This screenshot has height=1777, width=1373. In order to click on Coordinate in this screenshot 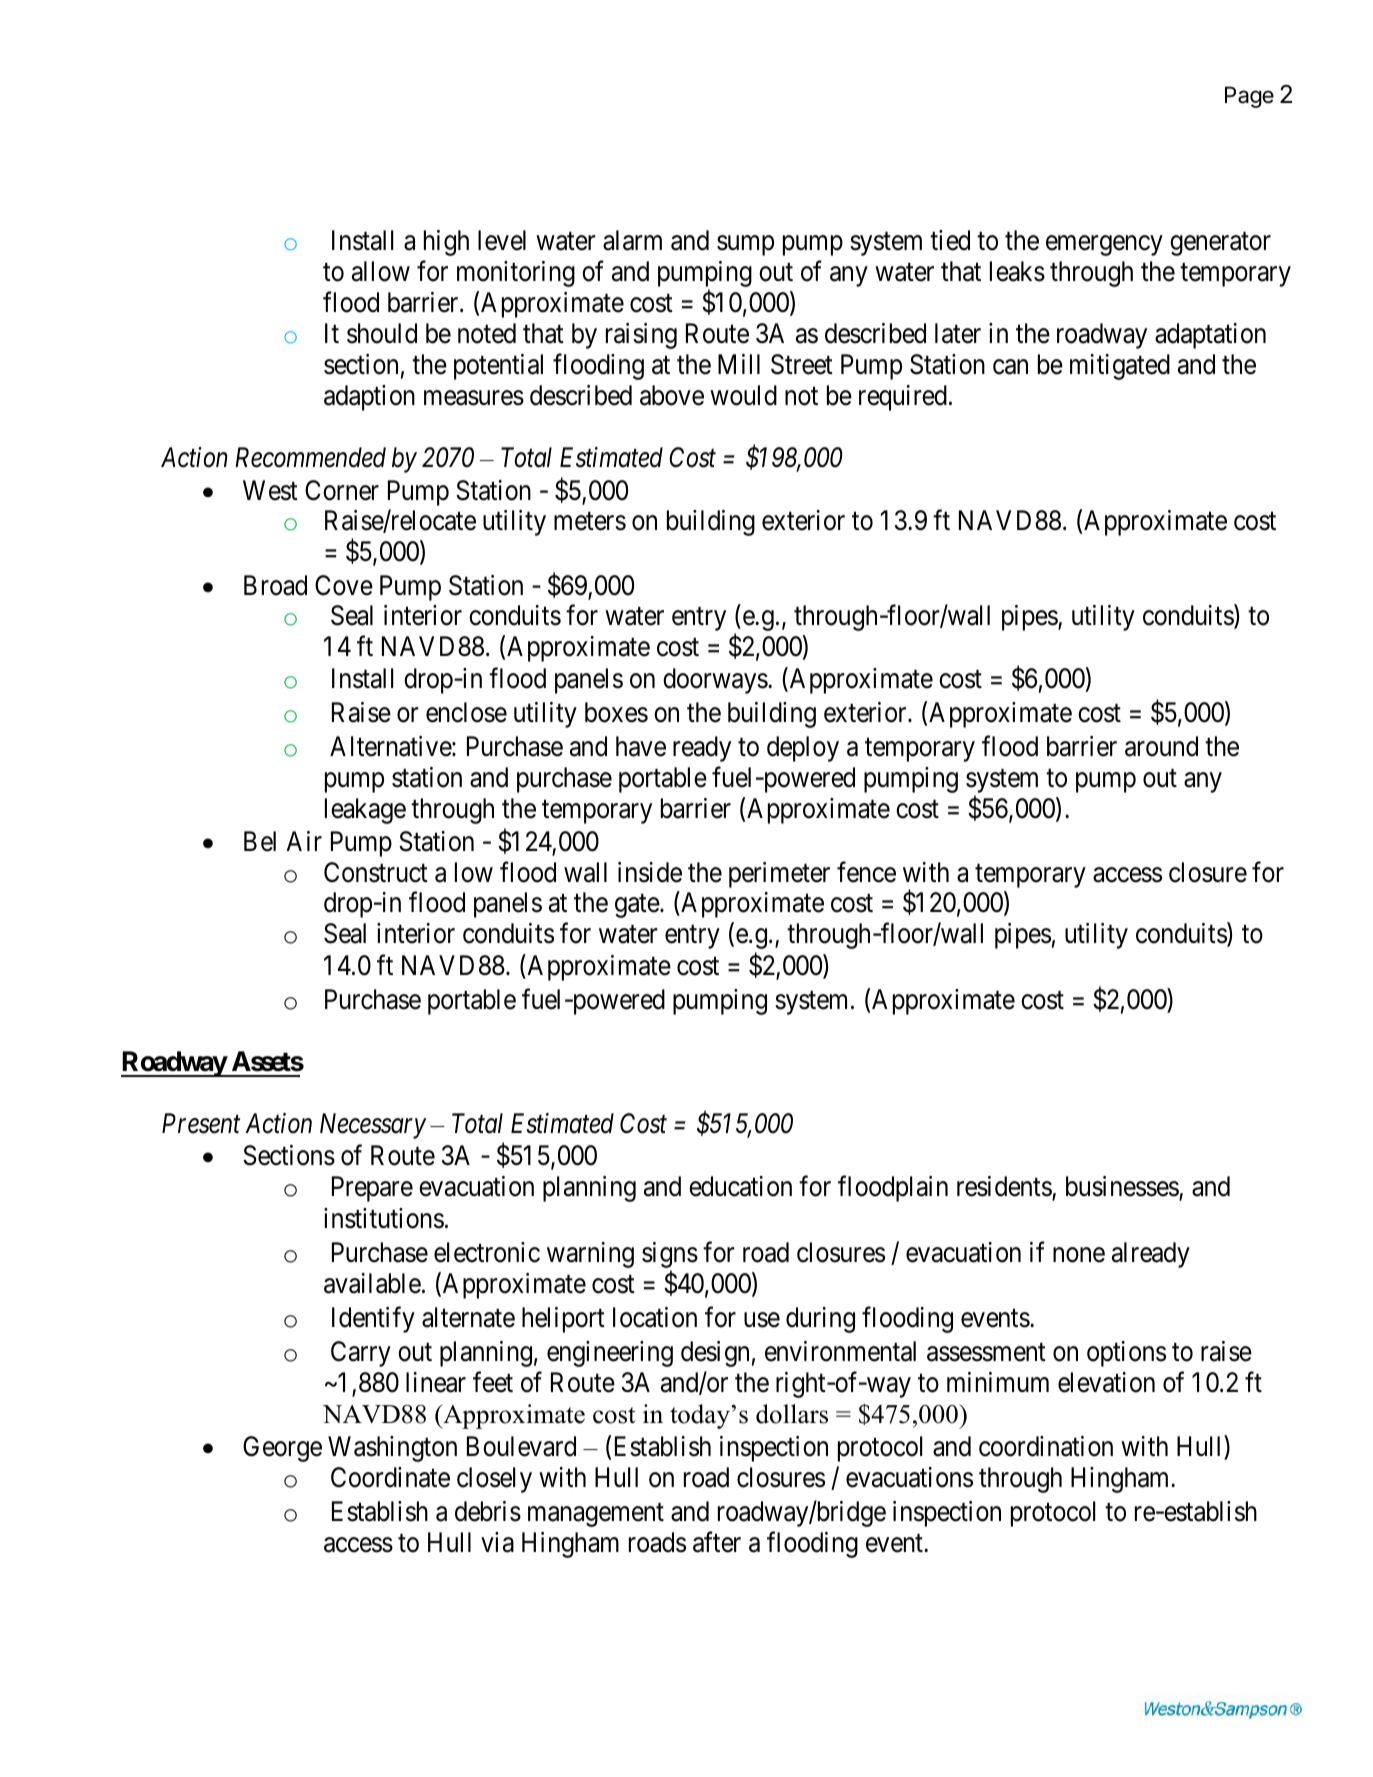, I will do `click(390, 1477)`.
